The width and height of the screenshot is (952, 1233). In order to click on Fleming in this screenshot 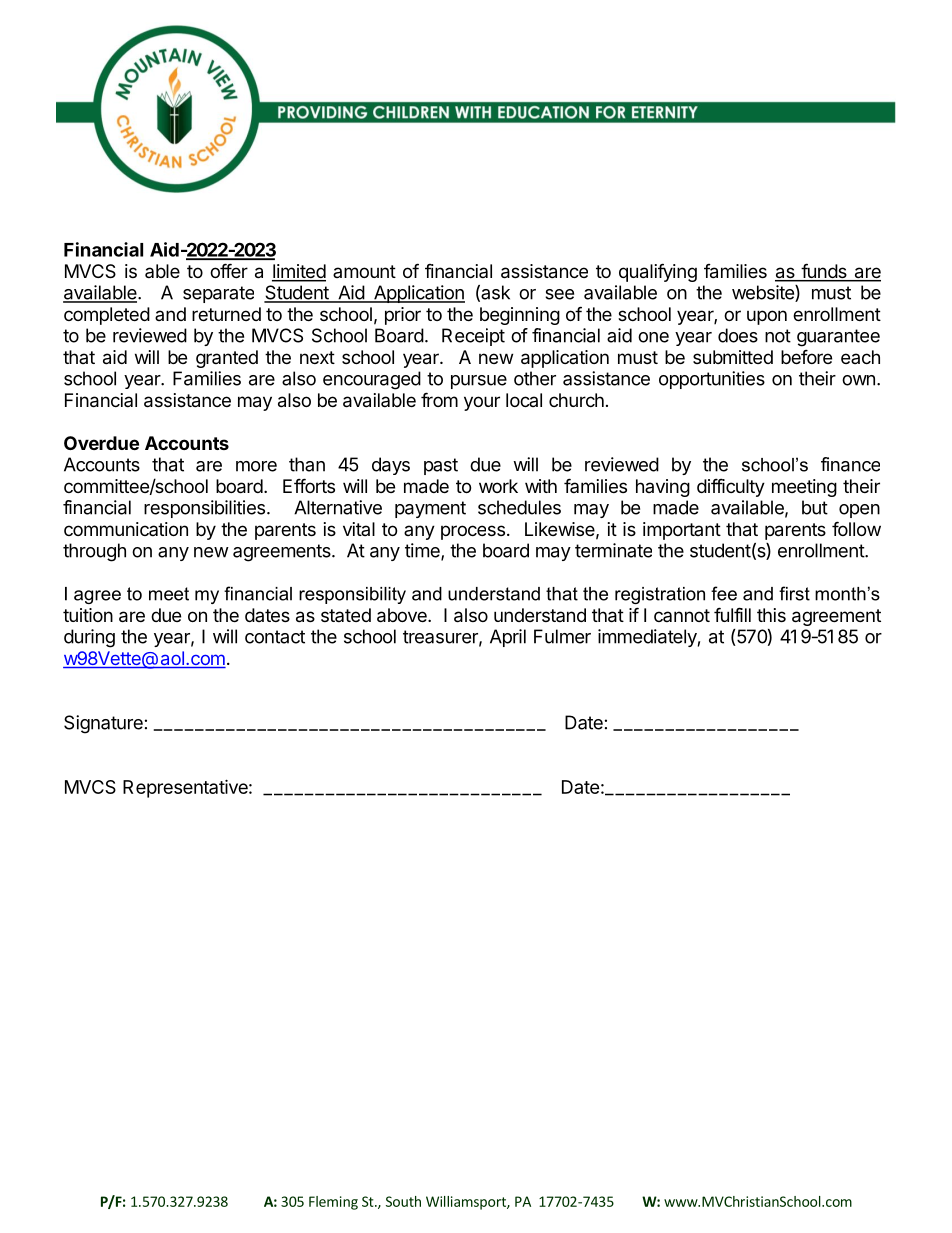, I will do `click(333, 1203)`.
